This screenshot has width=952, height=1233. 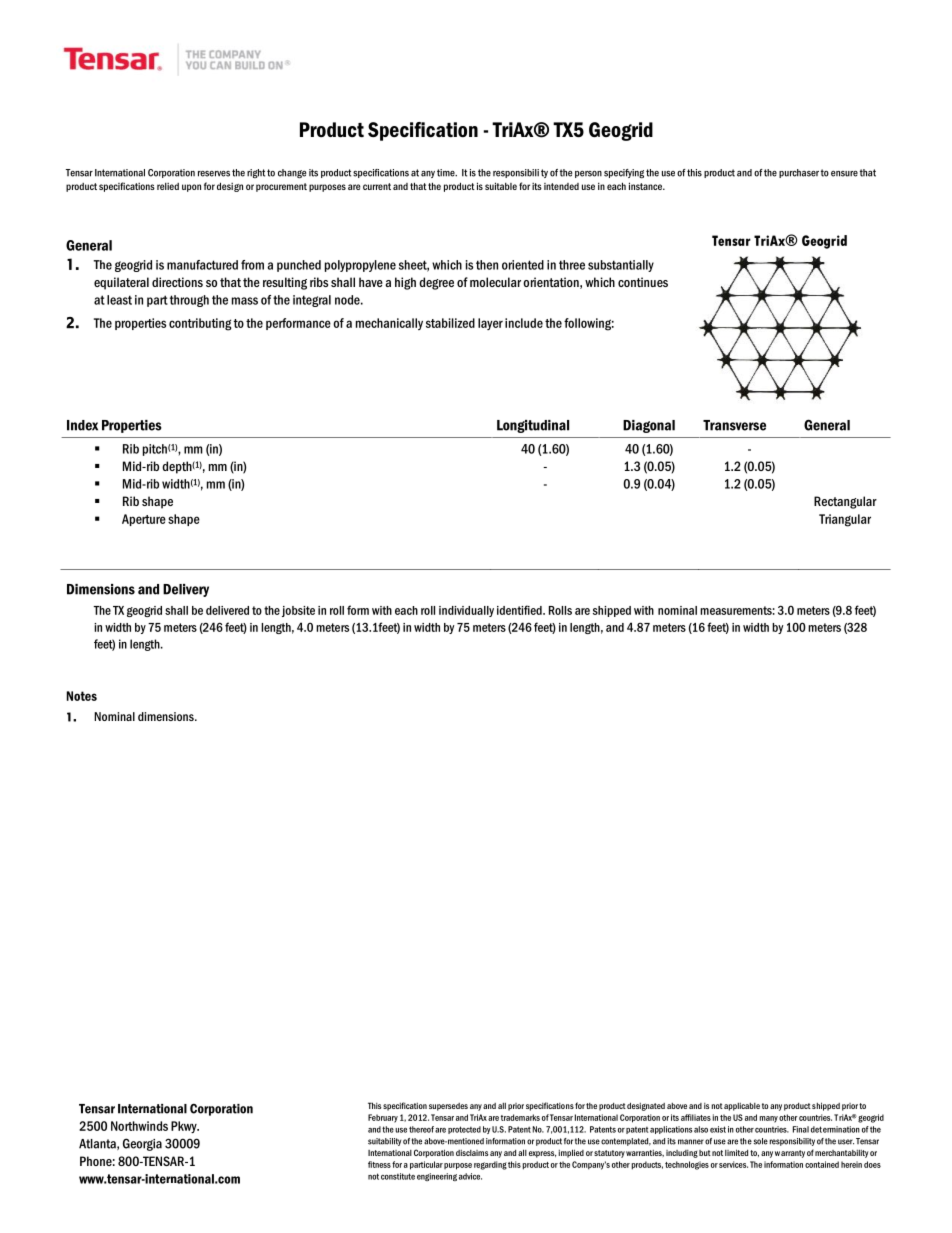 What do you see at coordinates (466, 611) in the screenshot?
I see `individually` at bounding box center [466, 611].
